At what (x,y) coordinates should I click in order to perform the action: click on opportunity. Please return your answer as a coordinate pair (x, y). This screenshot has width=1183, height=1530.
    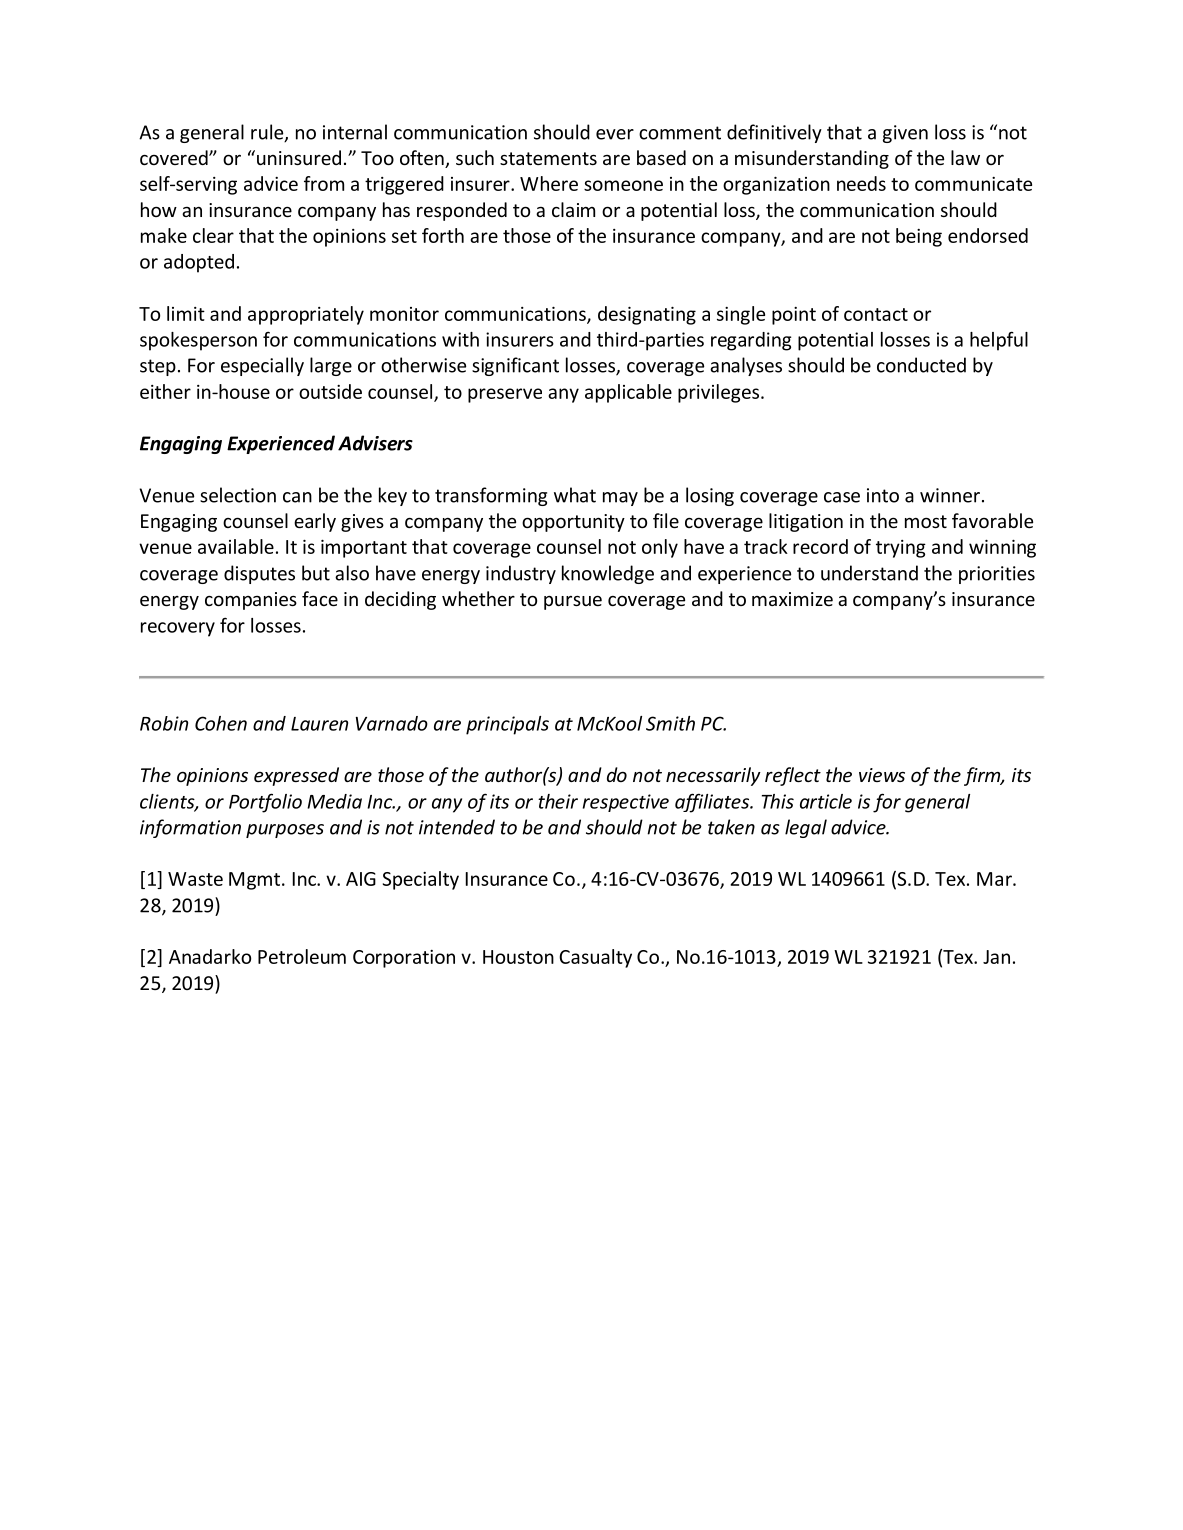
    Looking at the image, I should click on (573, 523).
